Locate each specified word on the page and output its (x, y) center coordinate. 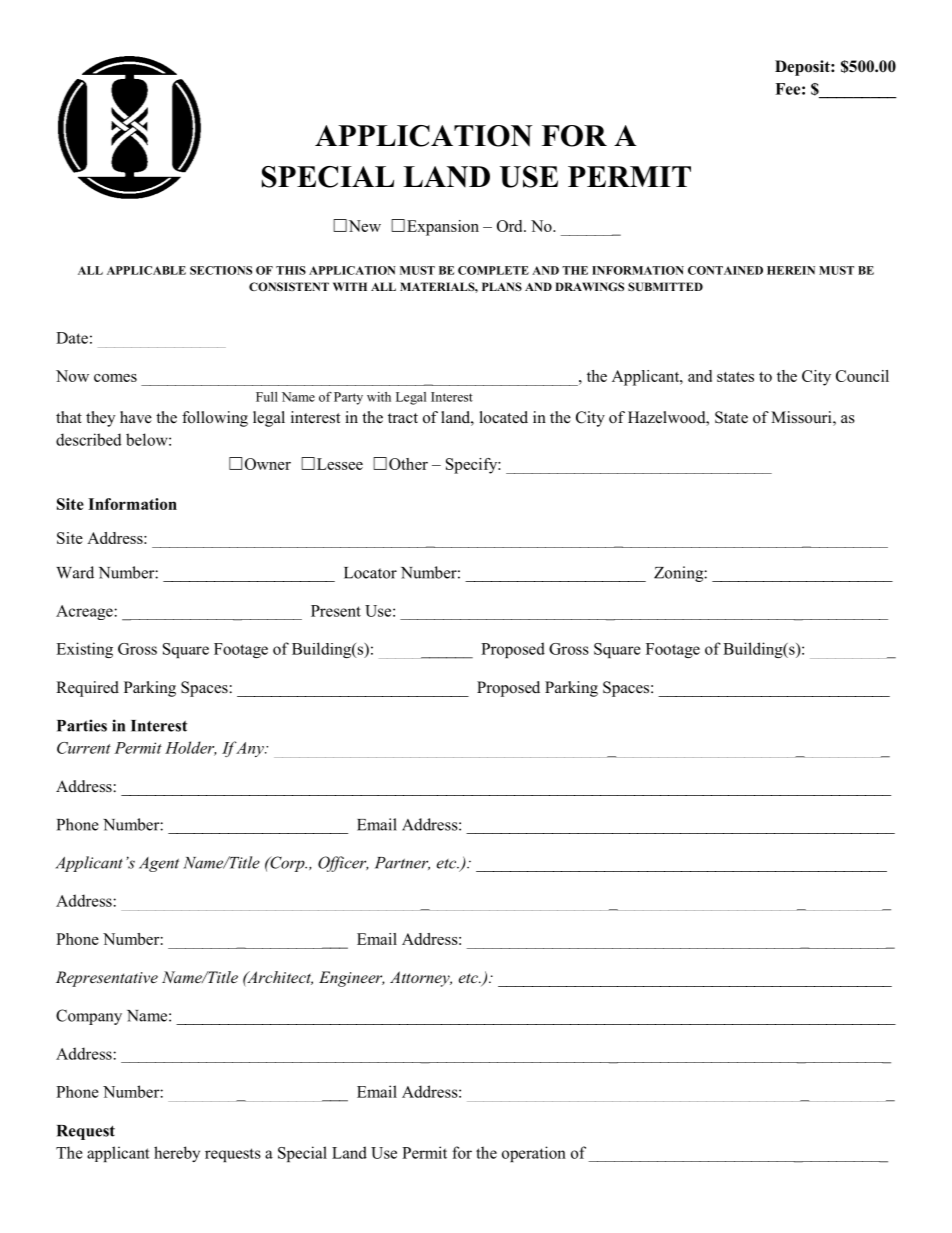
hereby (177, 1154)
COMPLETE (493, 270)
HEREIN (791, 270)
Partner (402, 863)
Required (87, 689)
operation (534, 1154)
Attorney (421, 979)
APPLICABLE (146, 270)
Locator (370, 573)
